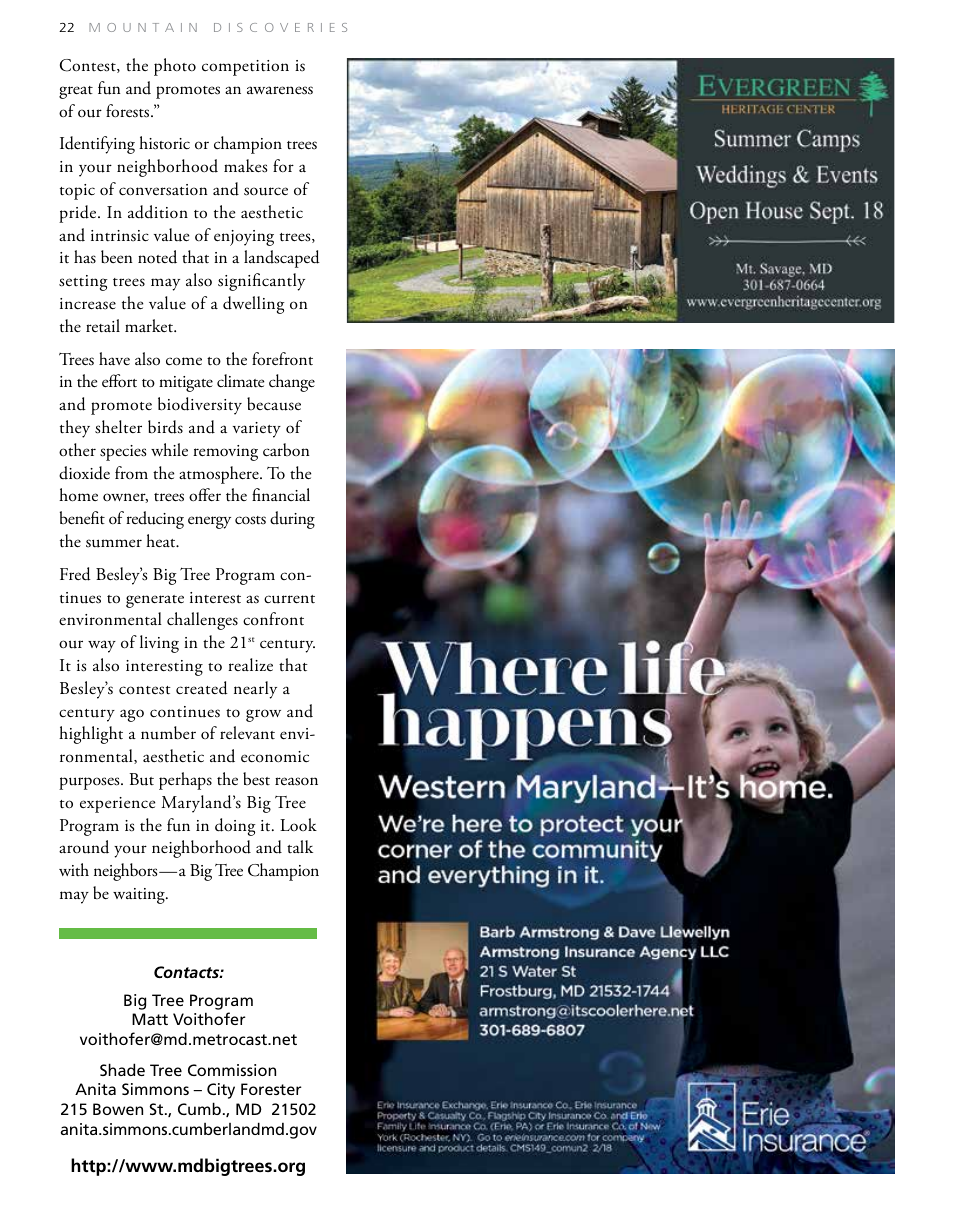 Image resolution: width=953 pixels, height=1232 pixels. What do you see at coordinates (221, 1091) in the screenshot?
I see `City` at bounding box center [221, 1091].
